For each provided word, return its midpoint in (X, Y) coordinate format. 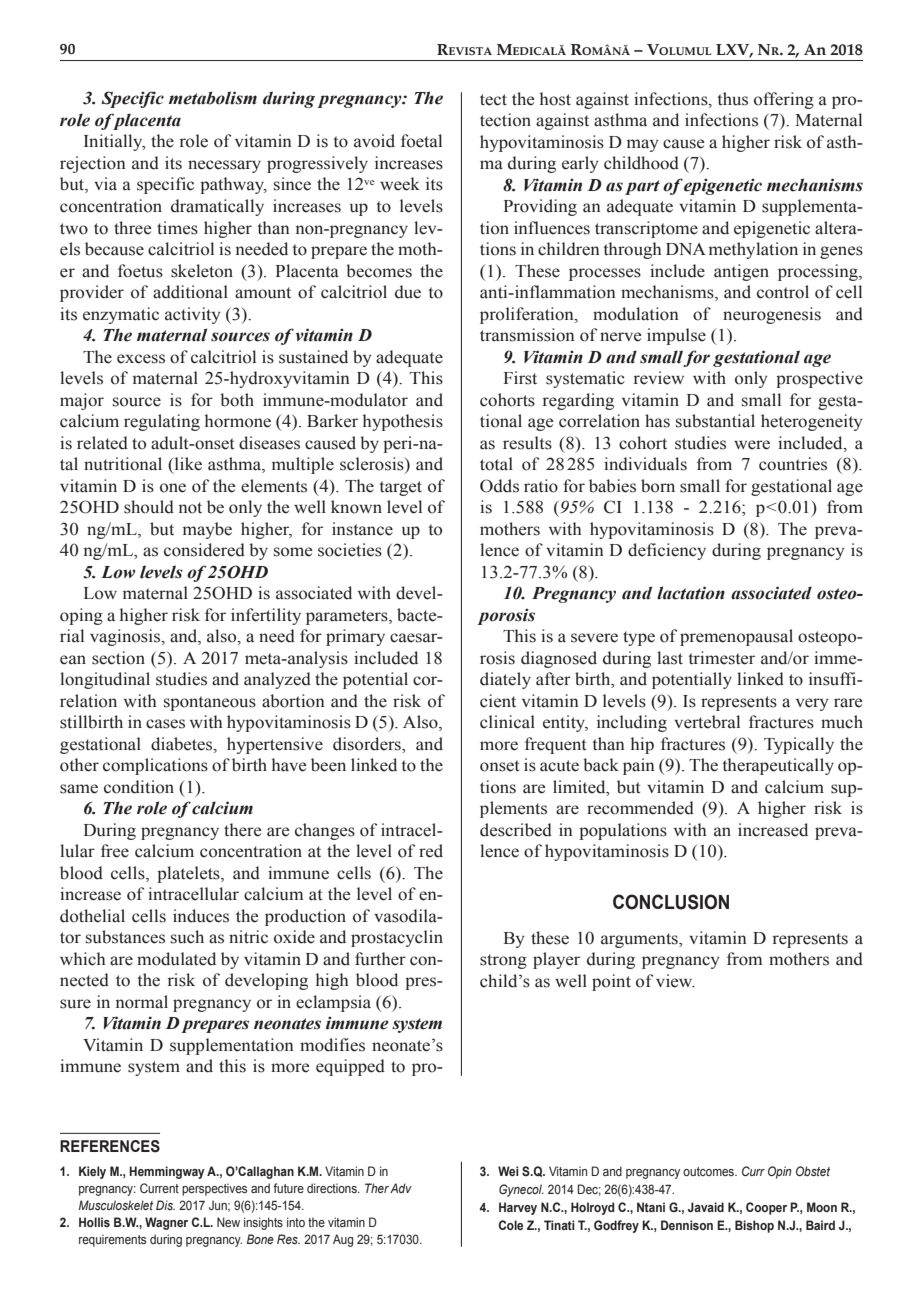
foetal (421, 141)
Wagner (166, 1223)
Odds (499, 486)
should (149, 507)
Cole (511, 1225)
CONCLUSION (671, 902)
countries (793, 464)
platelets (189, 874)
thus (733, 99)
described (516, 830)
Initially (114, 142)
